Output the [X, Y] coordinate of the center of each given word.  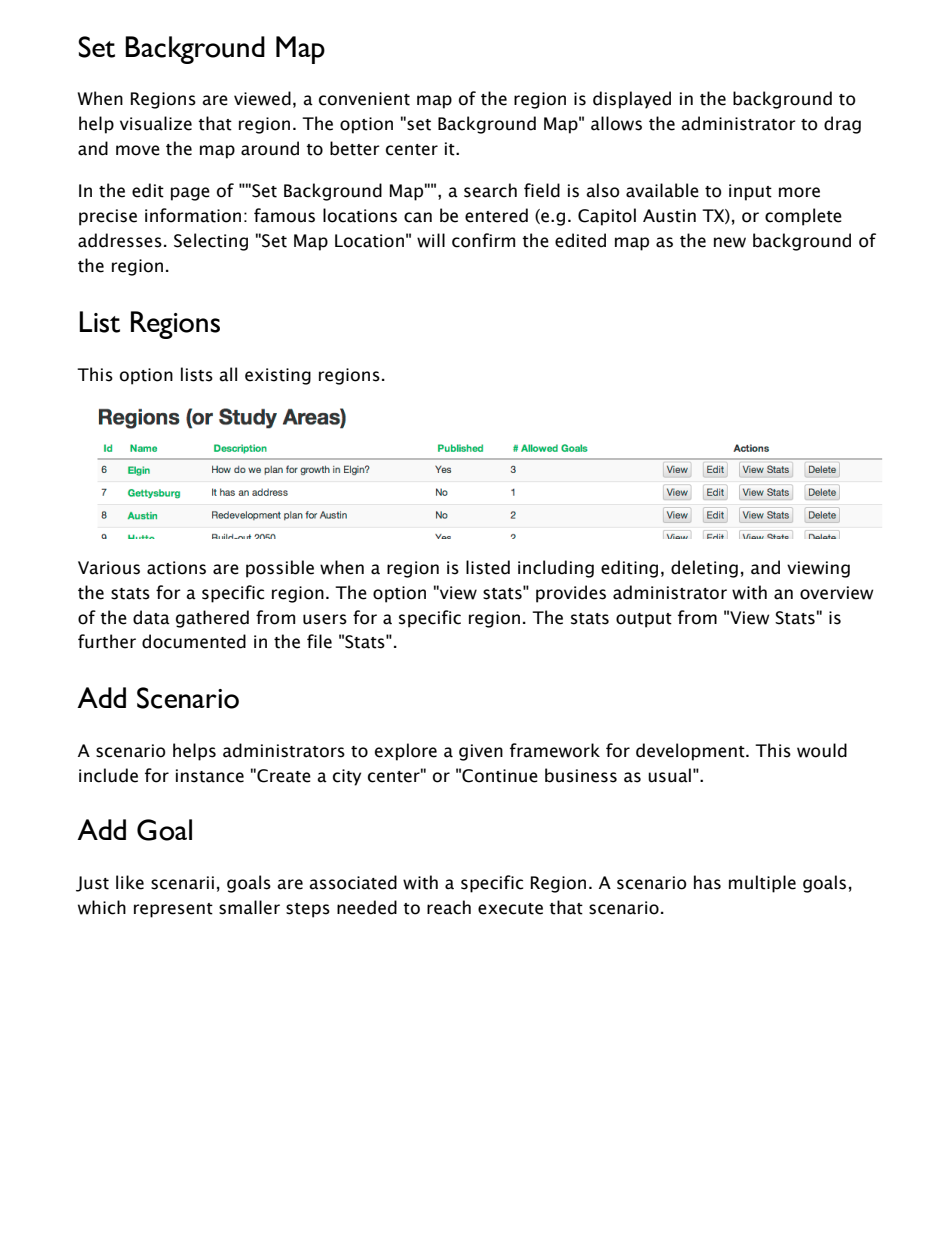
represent [173, 910]
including [556, 569]
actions [176, 568]
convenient [364, 99]
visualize [156, 123]
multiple [762, 884]
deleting [704, 569]
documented [194, 641]
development [691, 752]
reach [449, 907]
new [730, 242]
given [481, 752]
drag [842, 125]
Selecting [211, 242]
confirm [483, 240]
